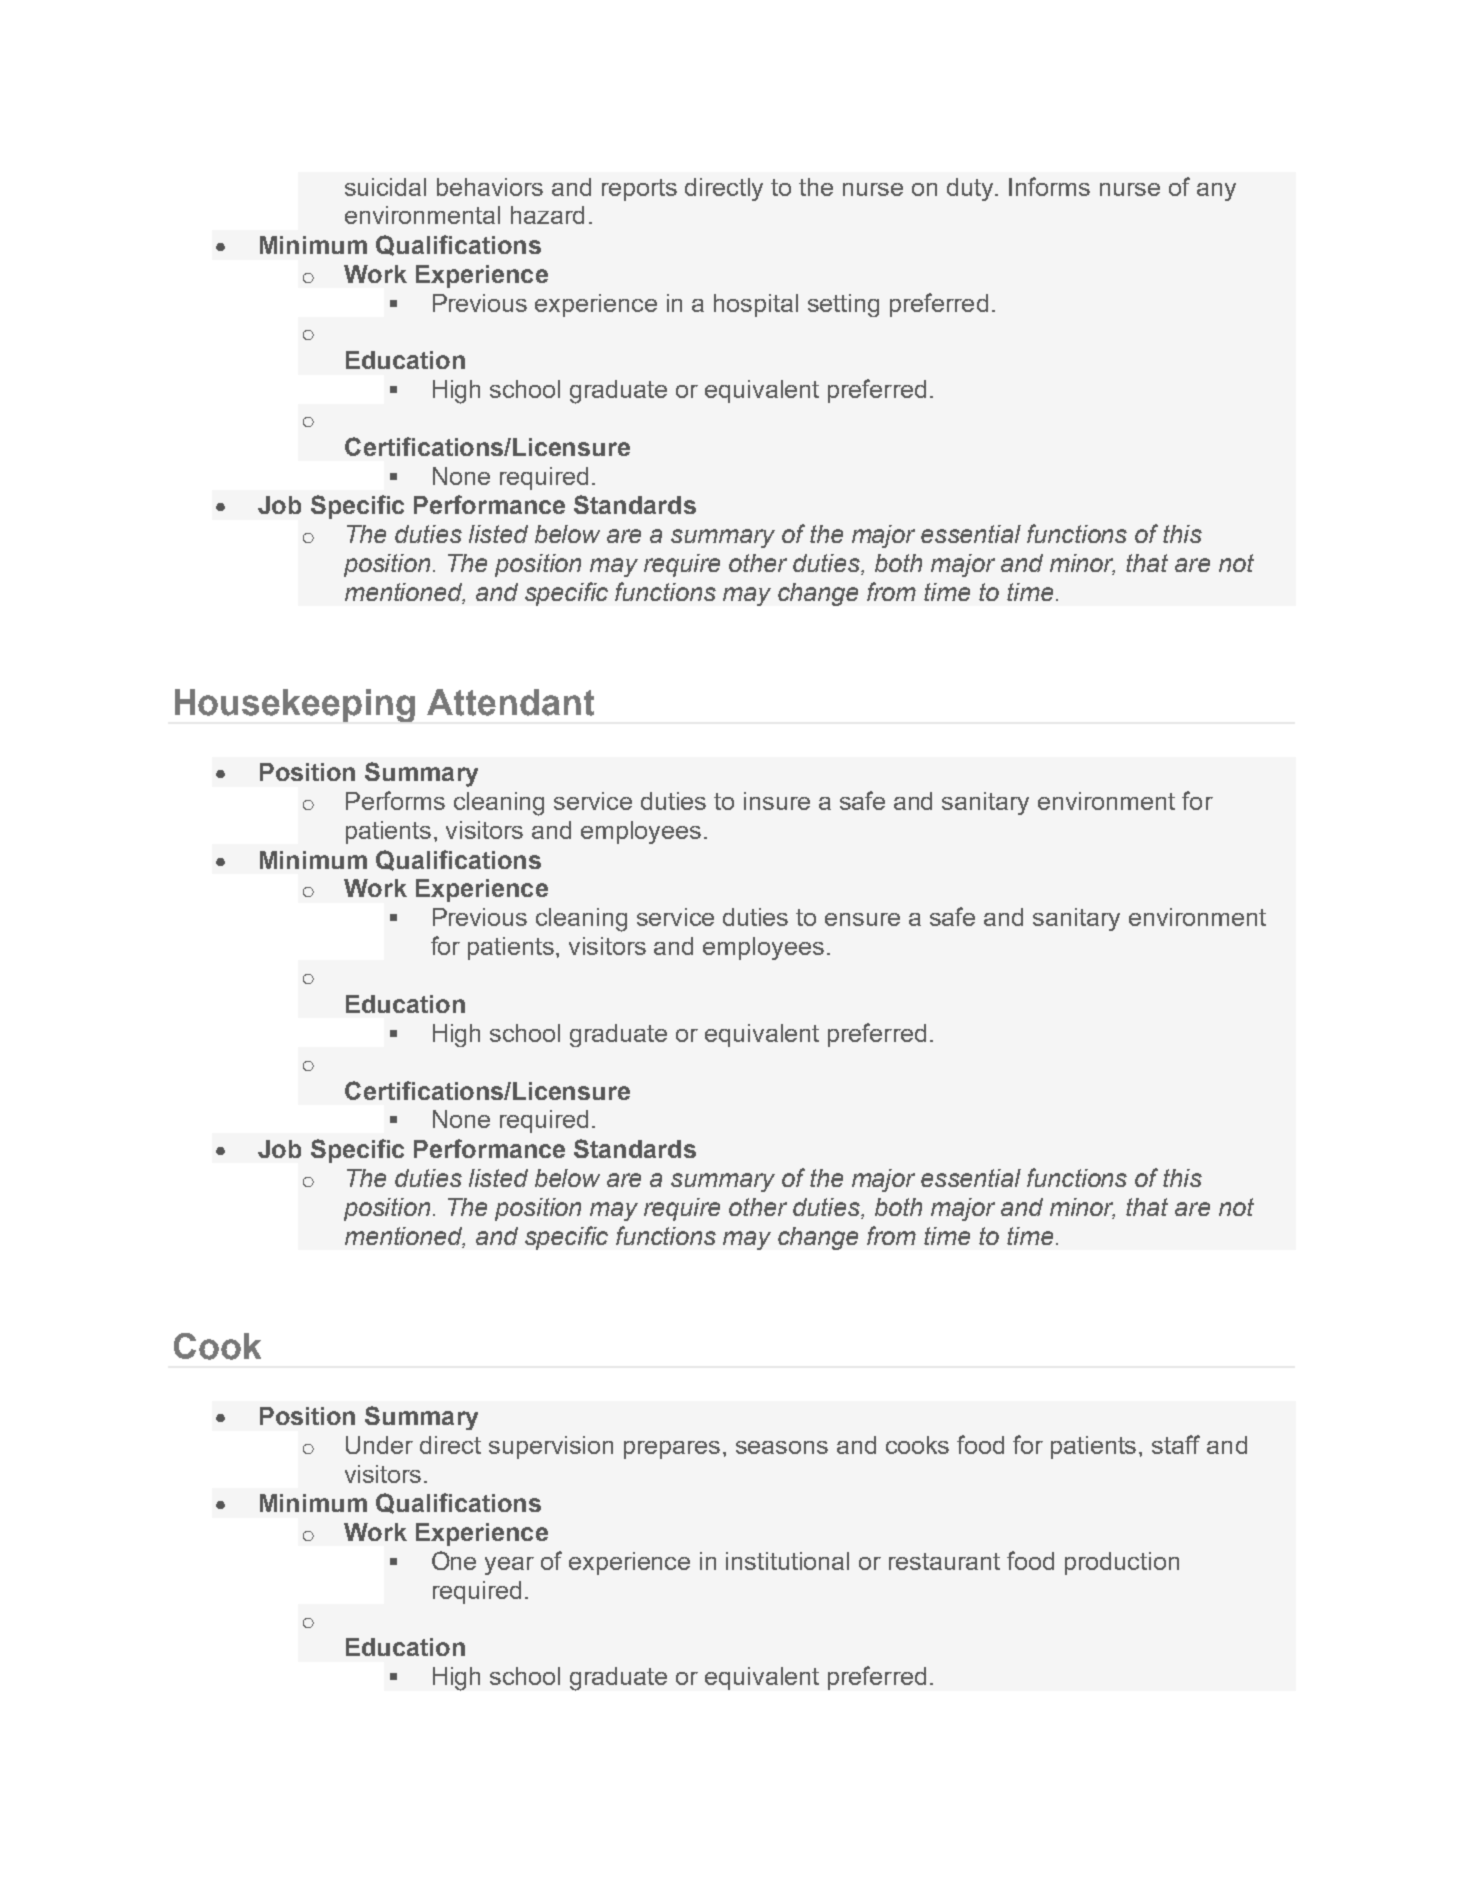  I want to click on hospital, so click(756, 305).
